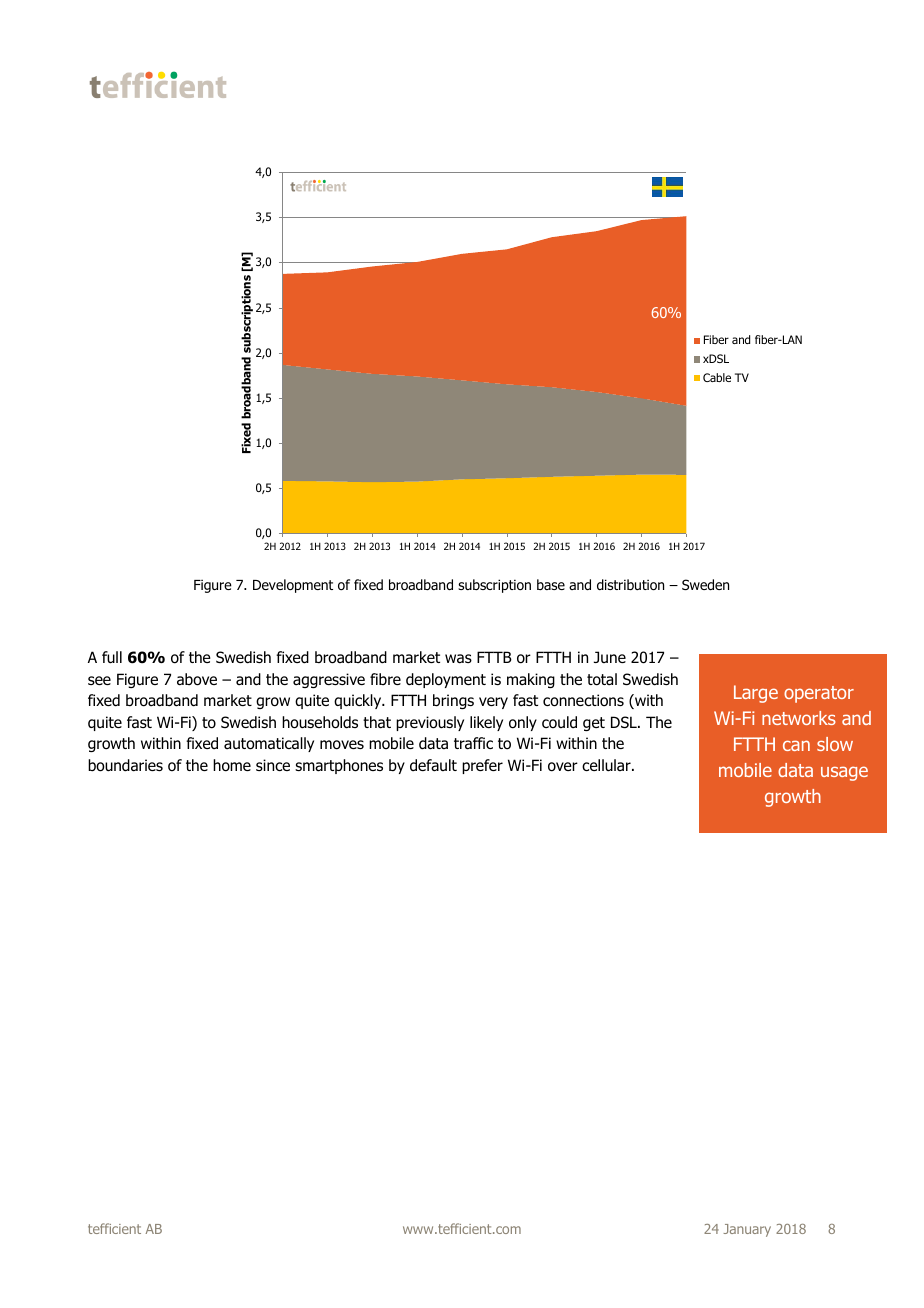 This screenshot has height=1308, width=924. What do you see at coordinates (717, 377) in the screenshot?
I see `Cable` at bounding box center [717, 377].
